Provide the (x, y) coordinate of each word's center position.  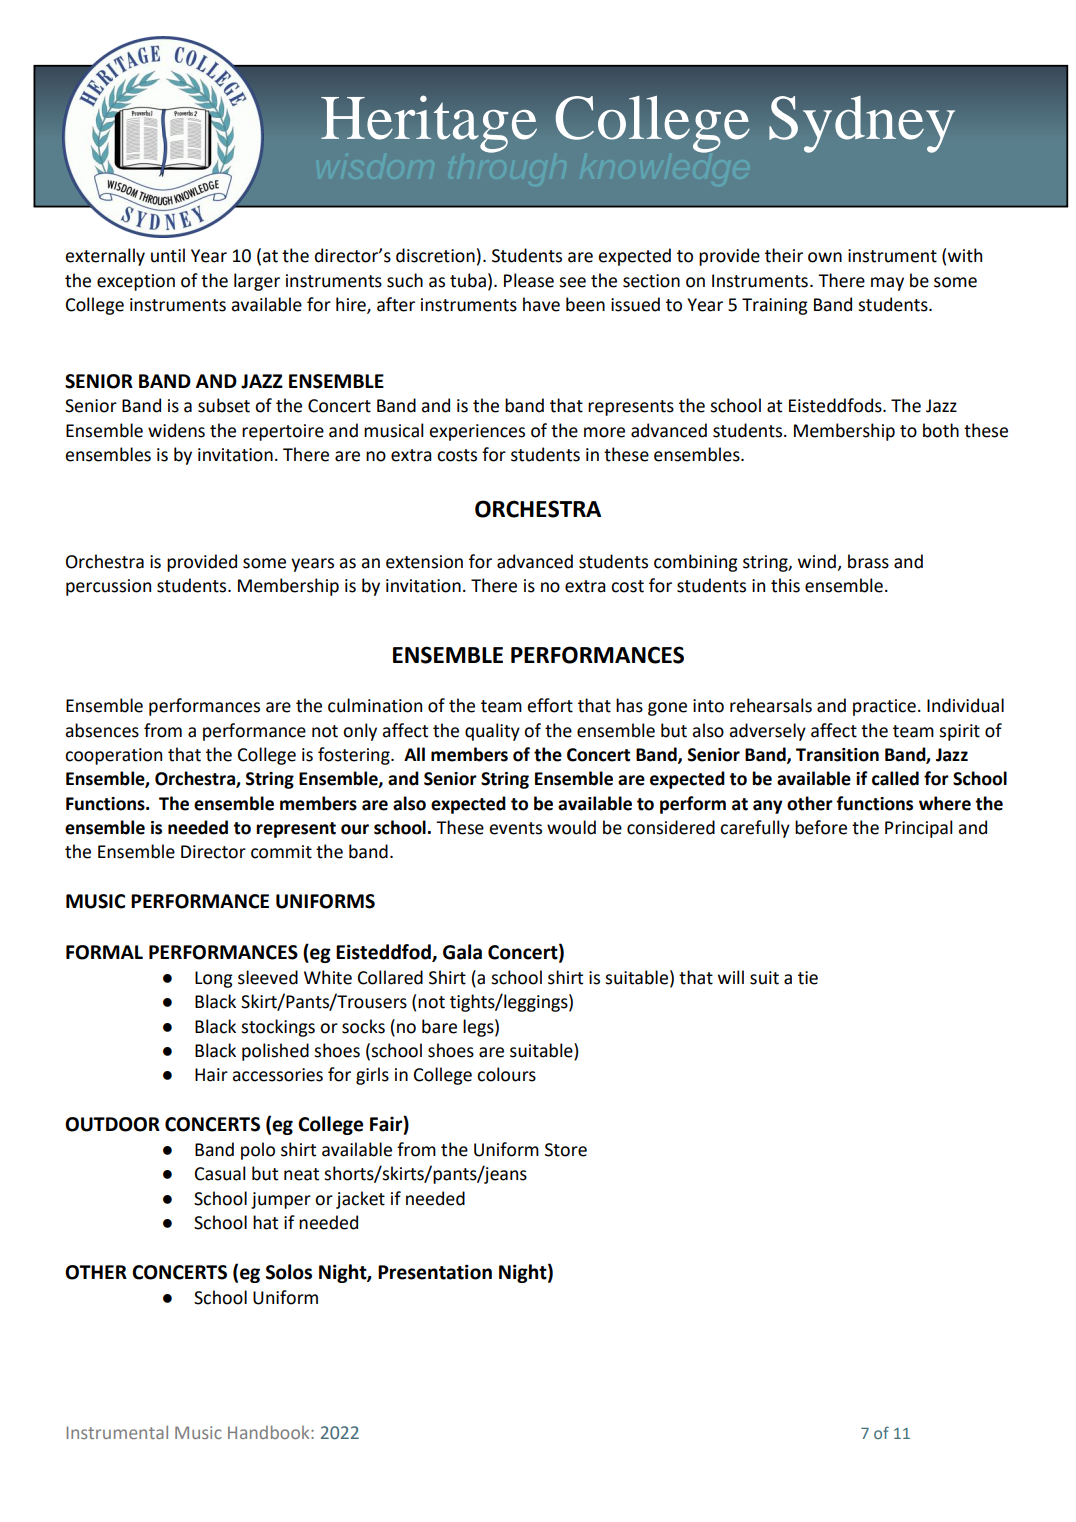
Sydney (862, 124)
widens (176, 430)
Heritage (429, 124)
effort (550, 705)
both (941, 430)
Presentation (435, 1272)
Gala (462, 952)
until (168, 255)
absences (102, 730)
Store (566, 1150)
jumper (281, 1200)
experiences (477, 432)
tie (808, 978)
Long (214, 979)
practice (884, 707)
